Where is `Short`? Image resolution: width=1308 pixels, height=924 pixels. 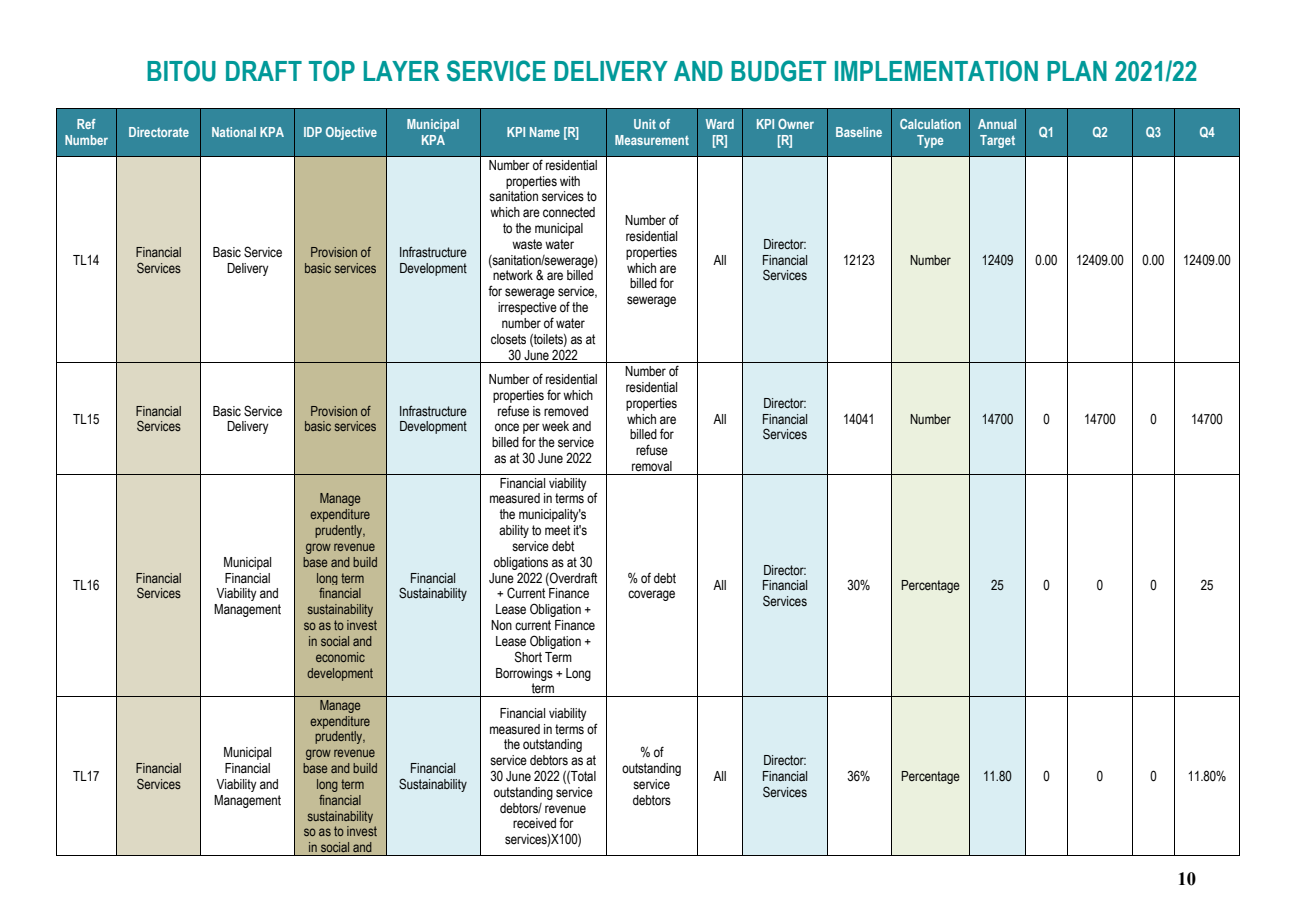
Short is located at coordinates (528, 657).
